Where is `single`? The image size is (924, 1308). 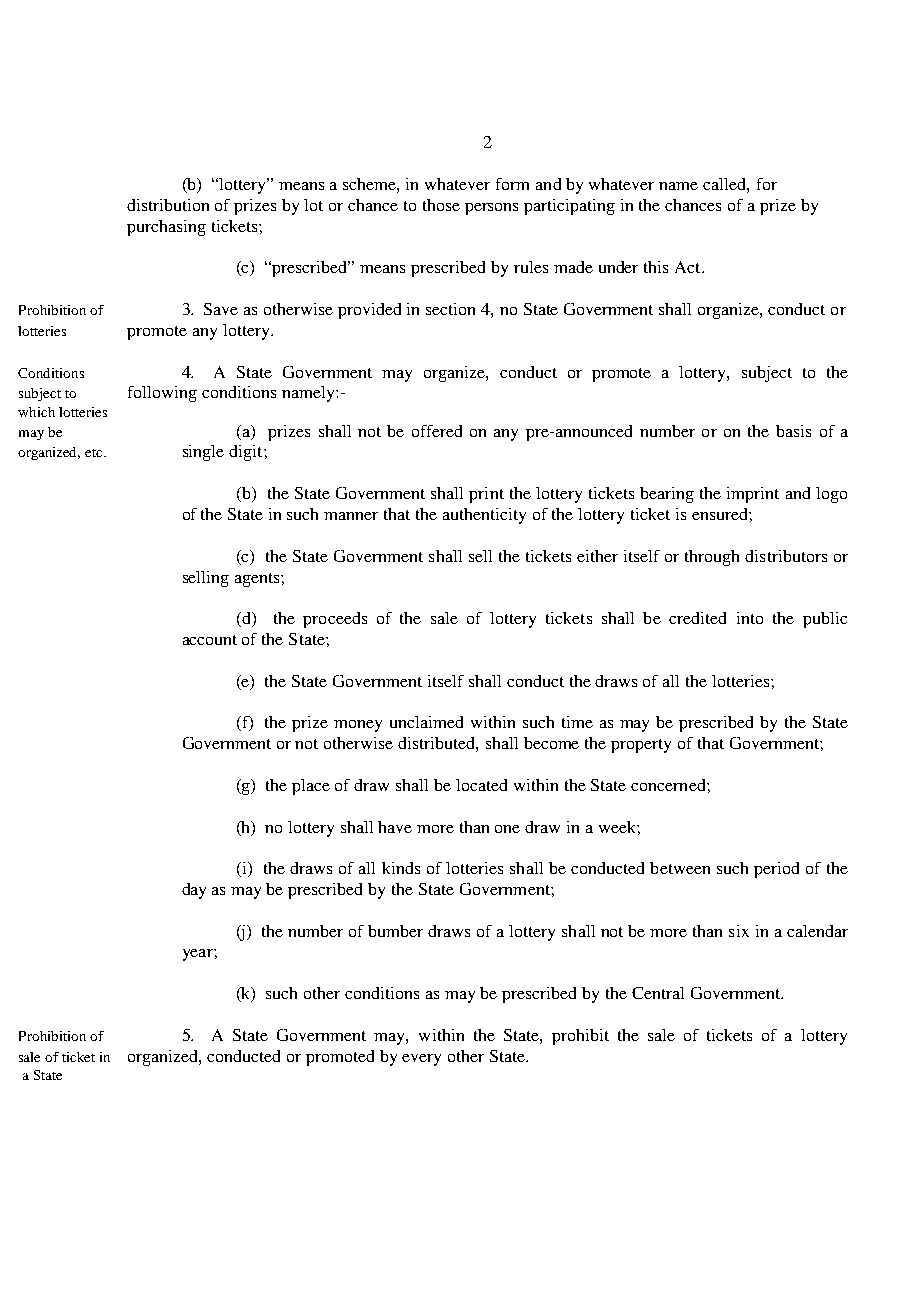
single is located at coordinates (203, 453).
